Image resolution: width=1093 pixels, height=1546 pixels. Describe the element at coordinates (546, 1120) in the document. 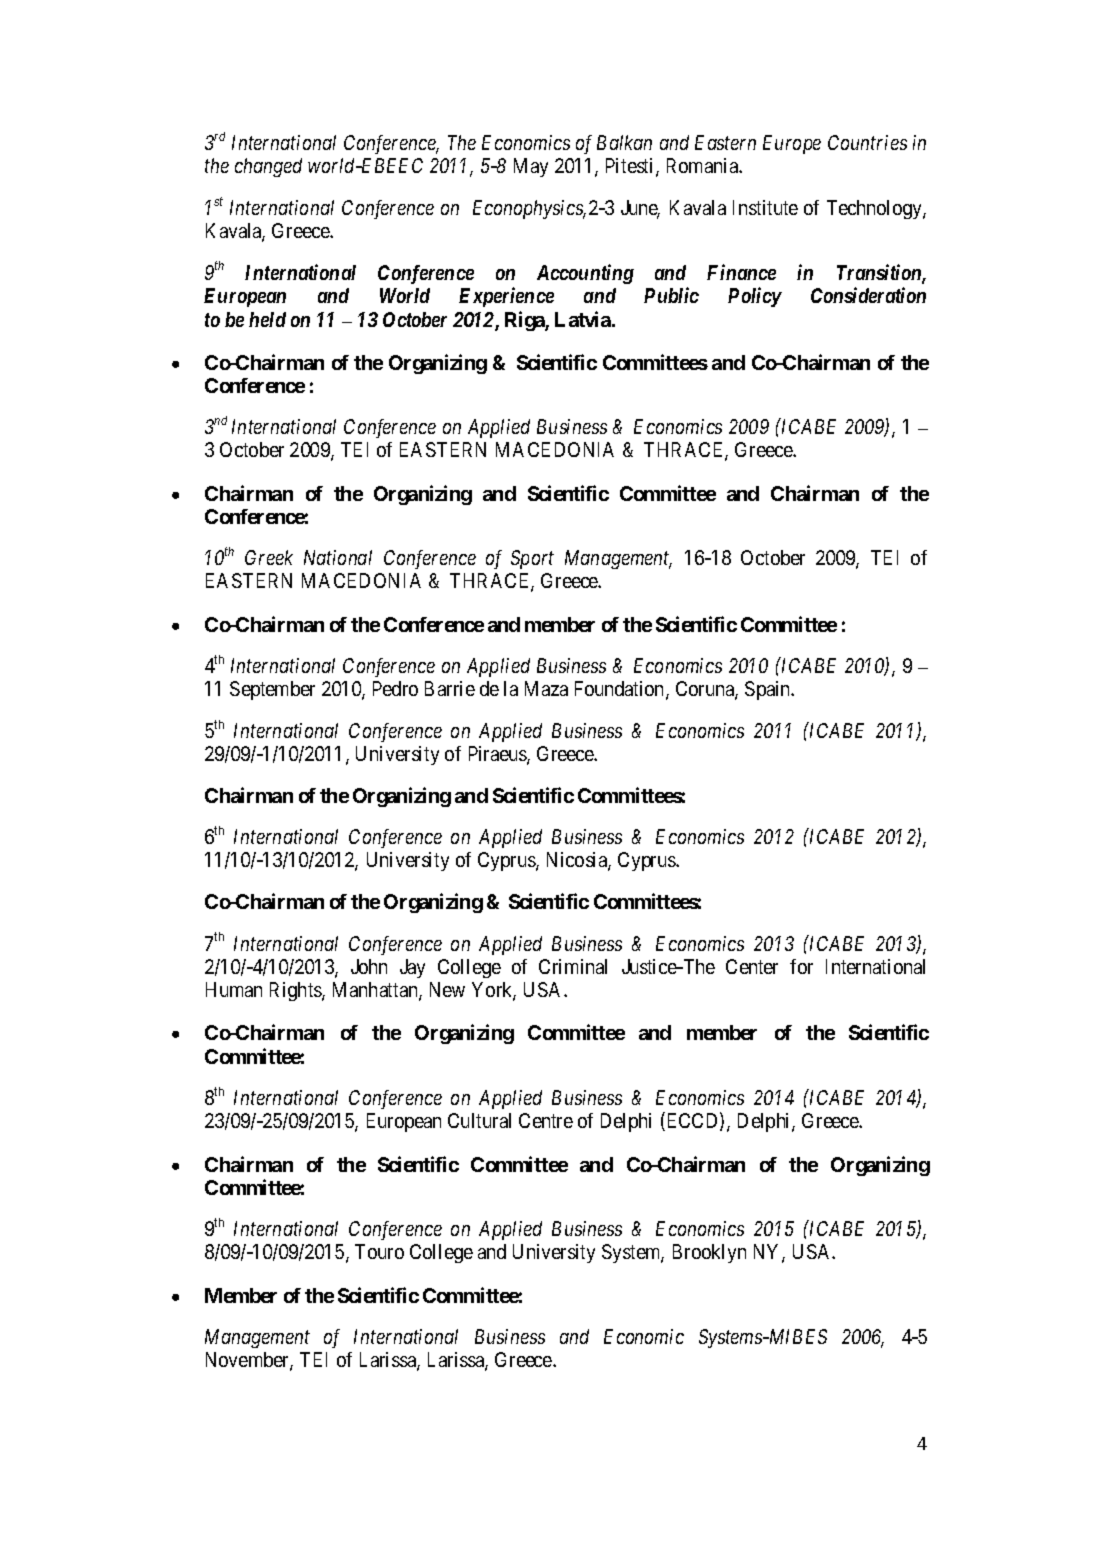

I see `Centre` at that location.
